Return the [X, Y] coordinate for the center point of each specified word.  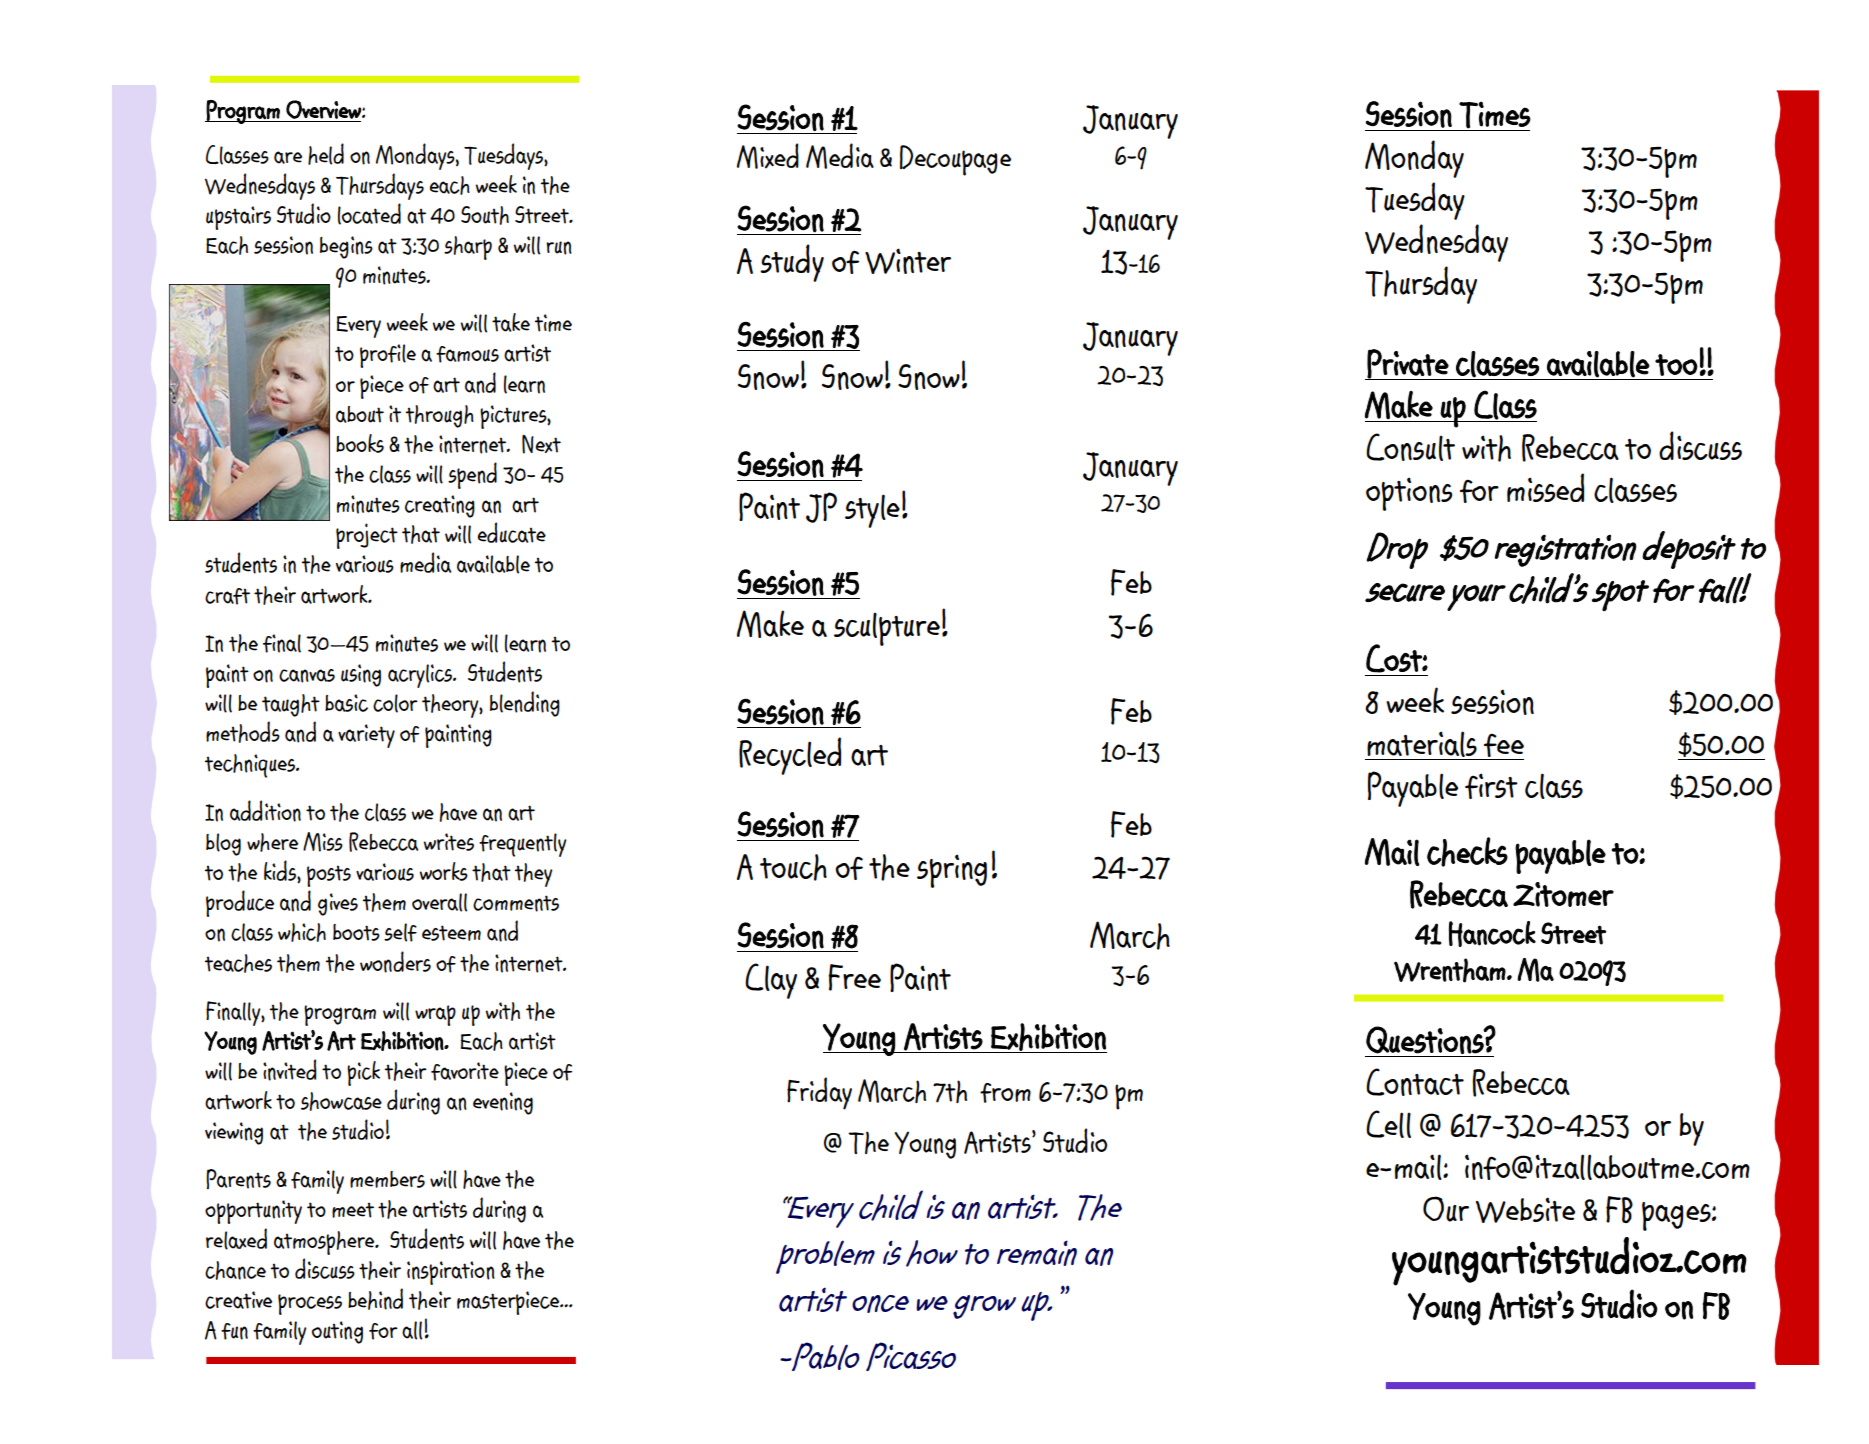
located [369, 214]
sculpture [887, 629]
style [872, 511]
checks [1467, 852]
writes [448, 842]
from [1005, 1093]
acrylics [421, 676]
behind [375, 1299]
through [440, 416]
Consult [1410, 447]
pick [363, 1073]
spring [952, 871]
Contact [1415, 1082]
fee [1504, 745]
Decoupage [955, 160]
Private [1408, 364]
